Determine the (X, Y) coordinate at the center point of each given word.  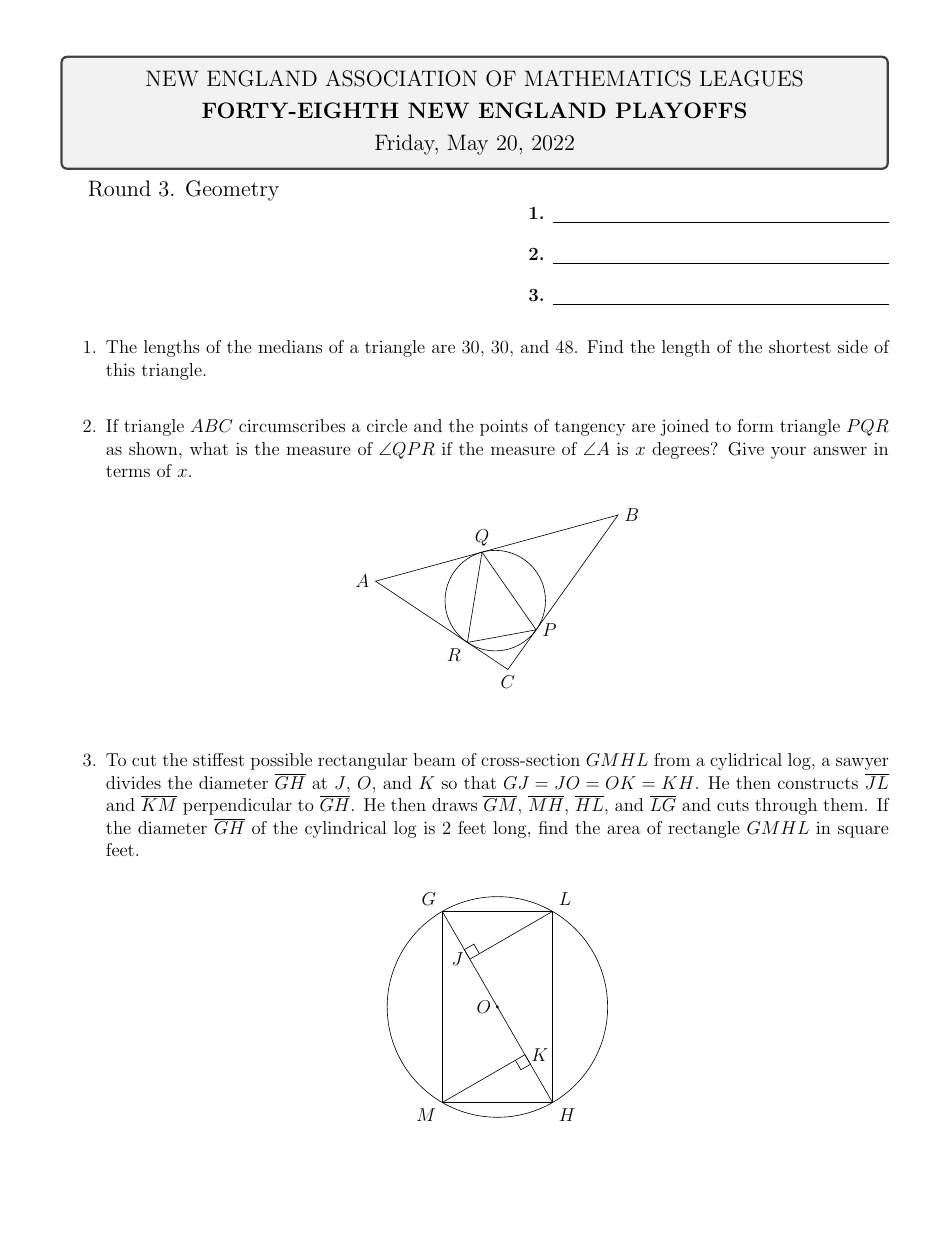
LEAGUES (751, 78)
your (788, 452)
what (209, 448)
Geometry (232, 190)
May (468, 144)
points (504, 427)
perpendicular (237, 806)
